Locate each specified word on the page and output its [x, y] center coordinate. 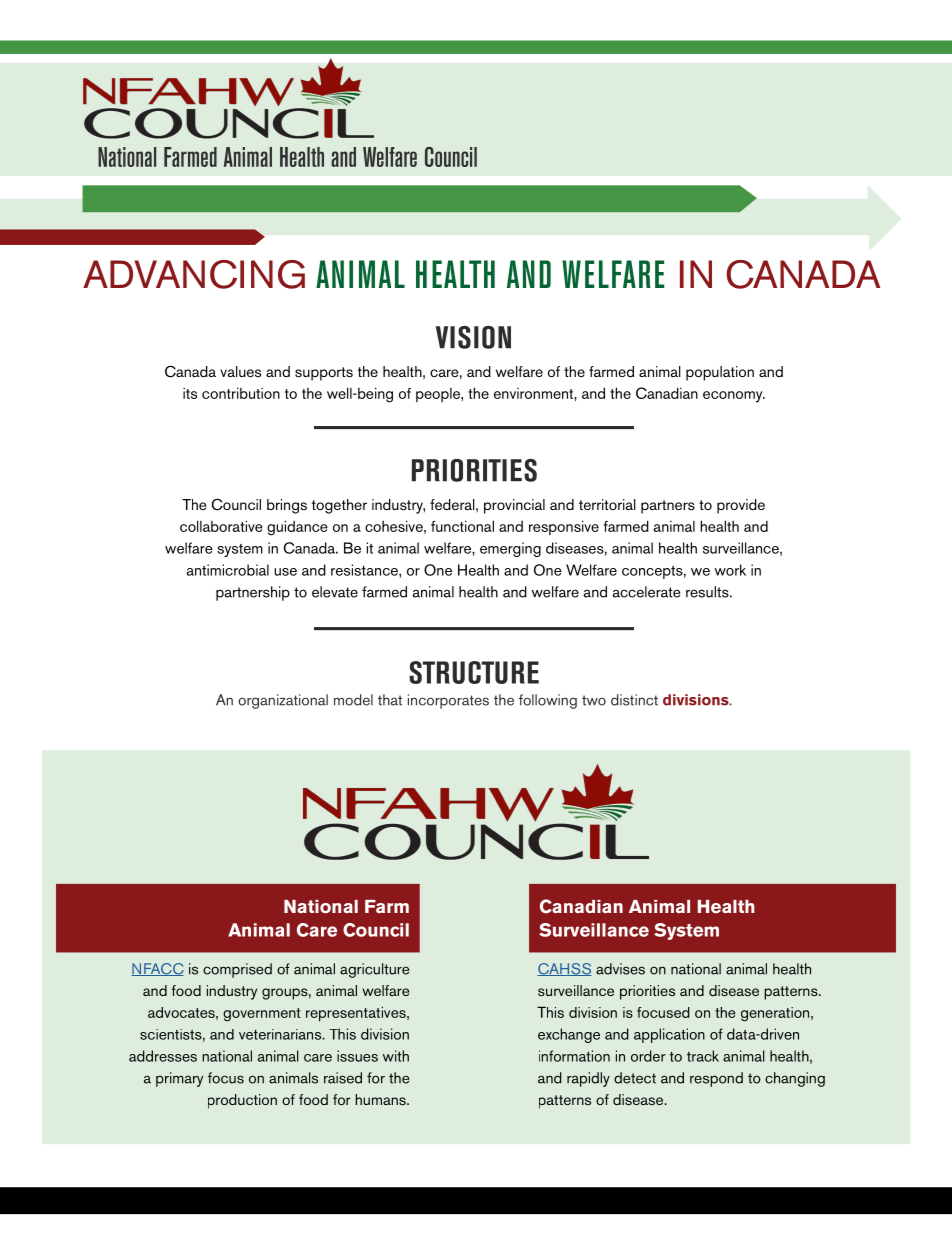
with [396, 1056]
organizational [283, 701]
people [439, 395]
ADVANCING [194, 274]
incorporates [448, 701]
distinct [634, 700]
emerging [510, 549]
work [730, 570]
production [242, 1101]
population [720, 373]
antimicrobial [228, 570]
